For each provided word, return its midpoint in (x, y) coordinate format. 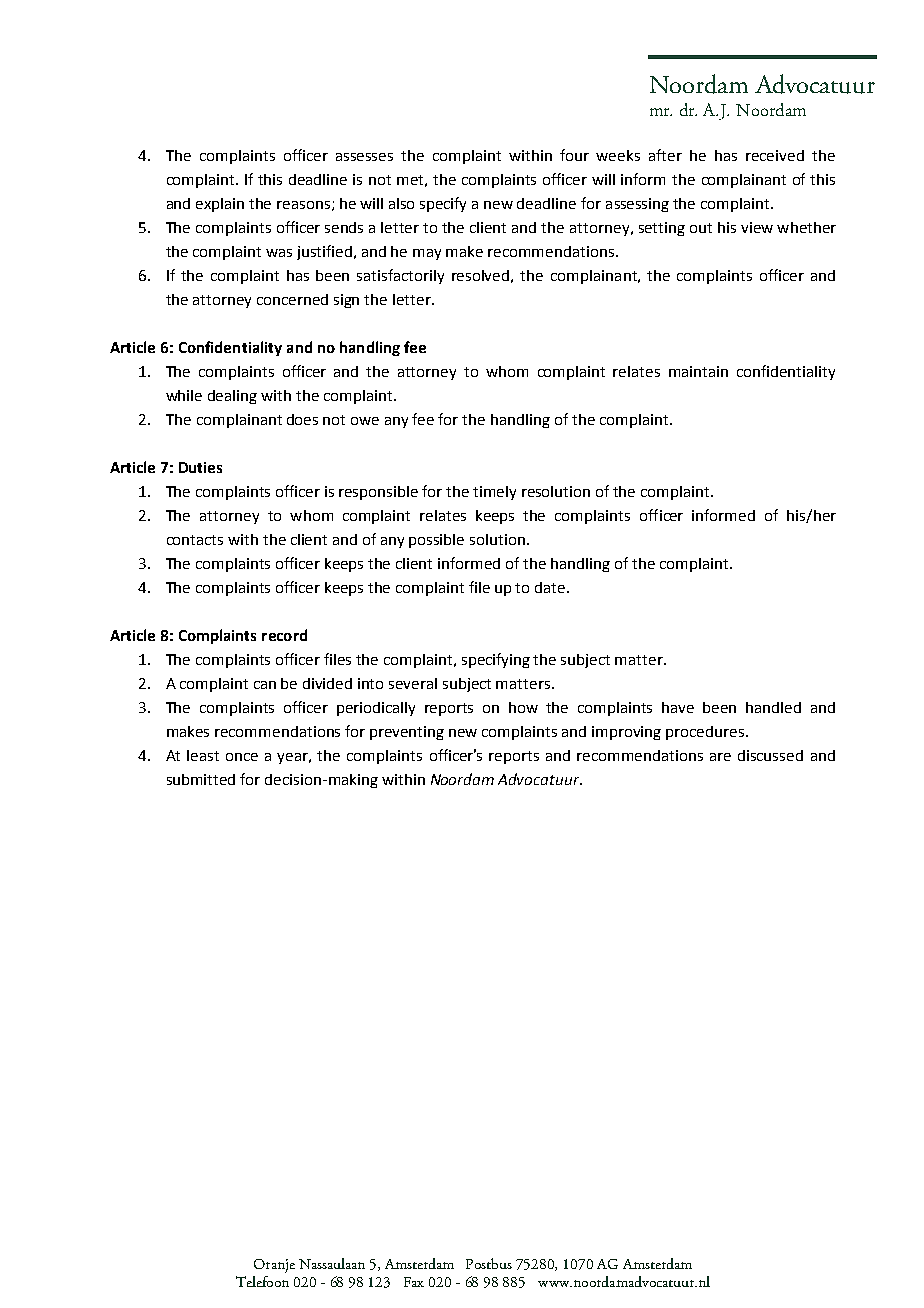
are (720, 757)
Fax (414, 1282)
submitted (201, 779)
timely (494, 493)
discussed (770, 755)
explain (220, 205)
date (551, 587)
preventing (407, 733)
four (574, 155)
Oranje (274, 1266)
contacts (195, 540)
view (757, 227)
